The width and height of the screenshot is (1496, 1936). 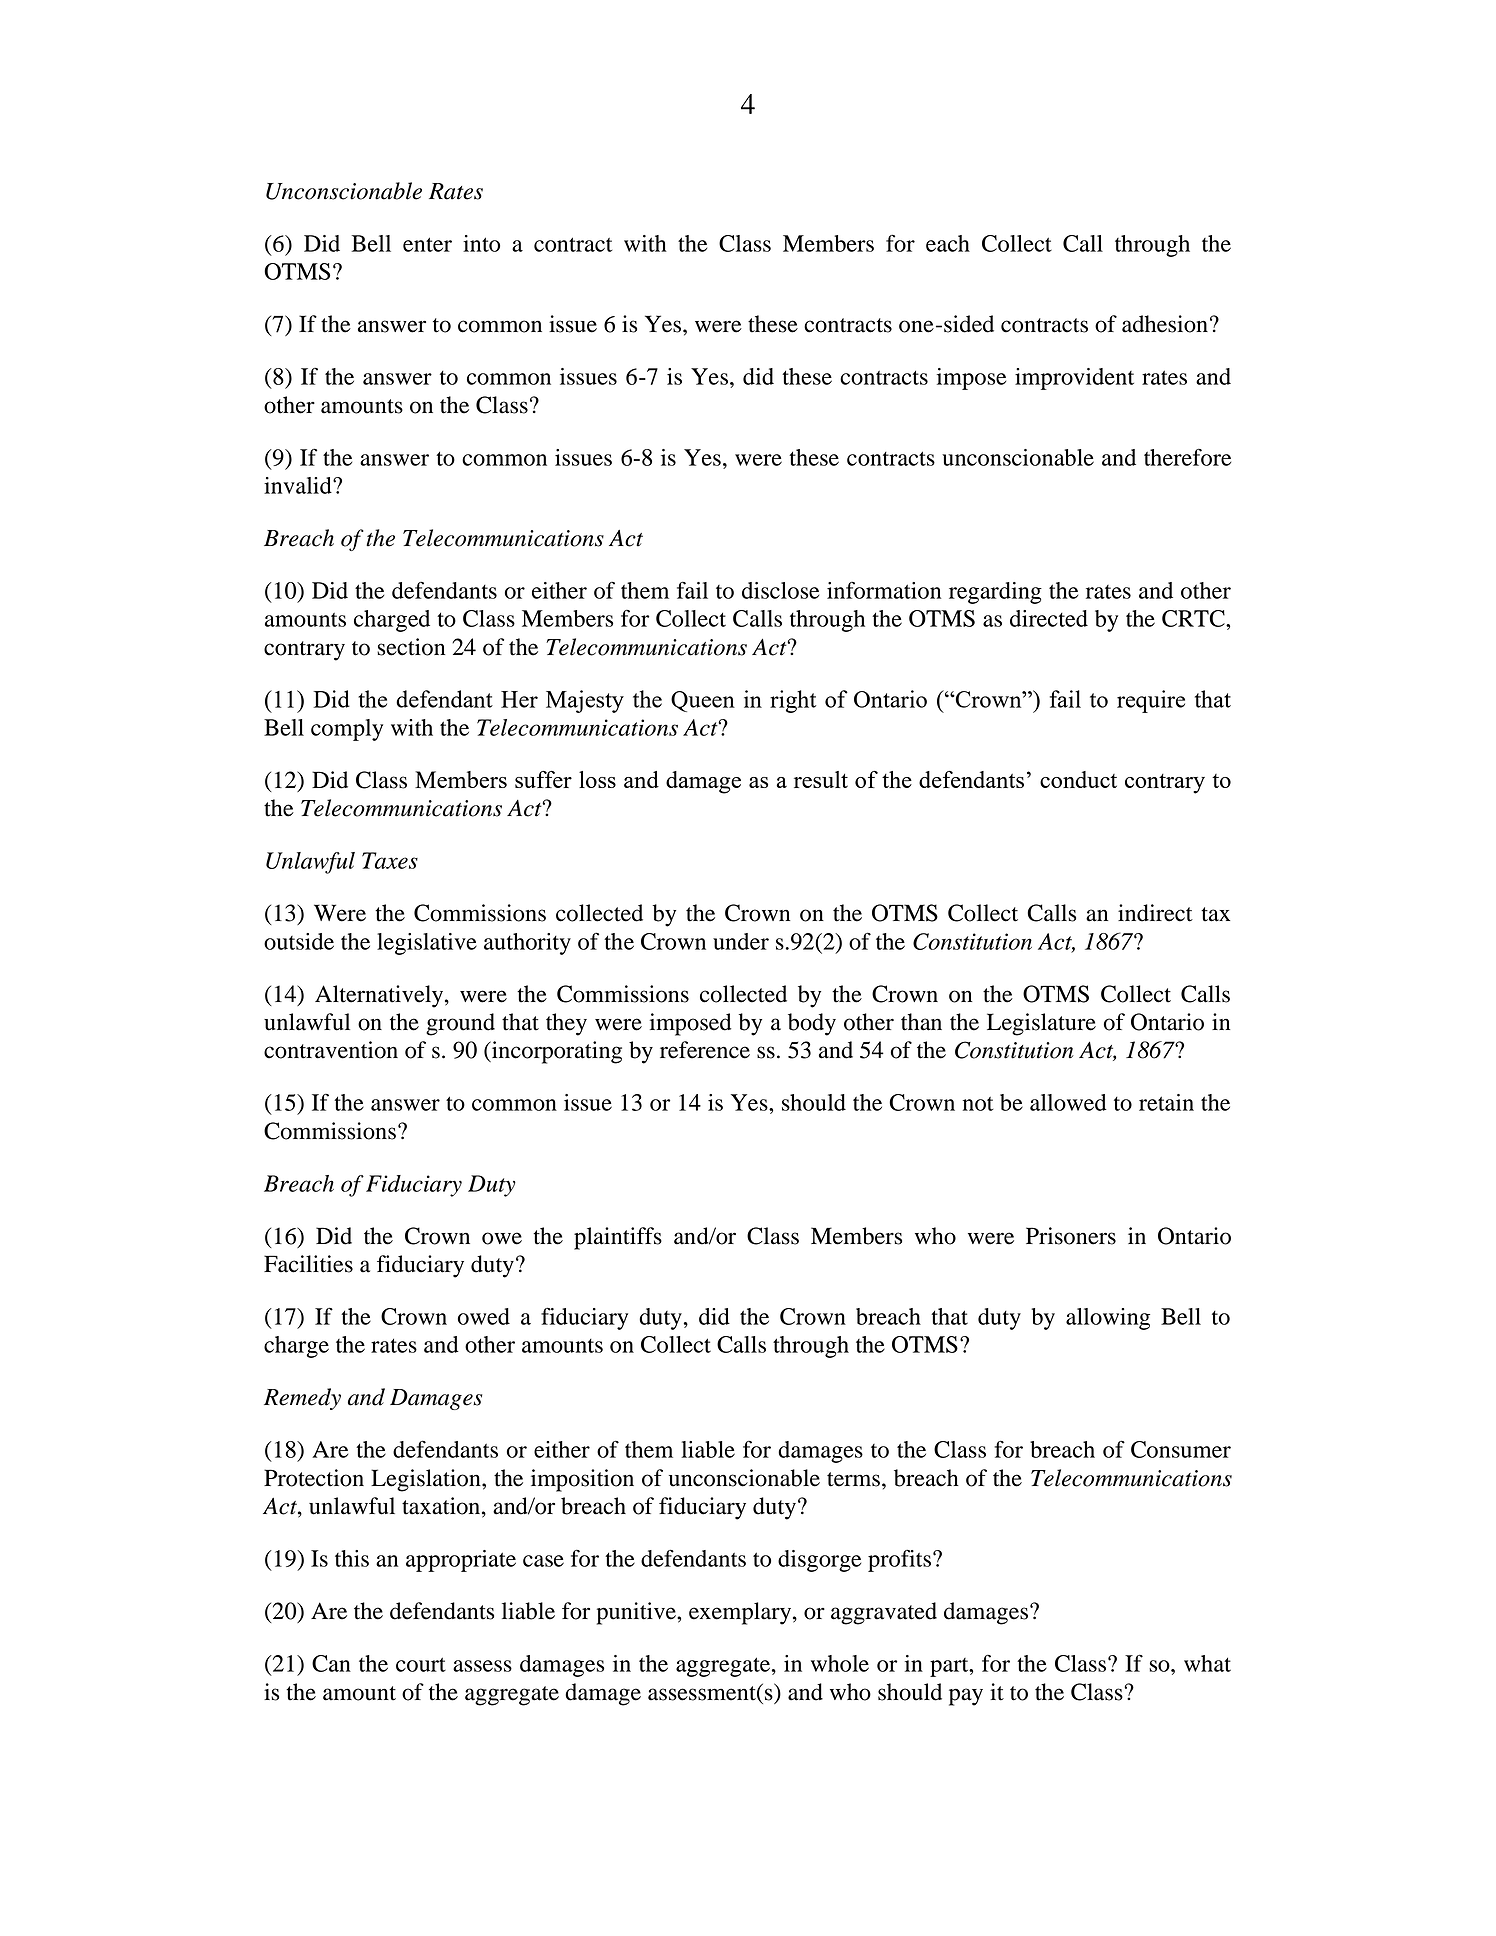 What do you see at coordinates (1165, 324) in the screenshot?
I see `adhesion` at bounding box center [1165, 324].
